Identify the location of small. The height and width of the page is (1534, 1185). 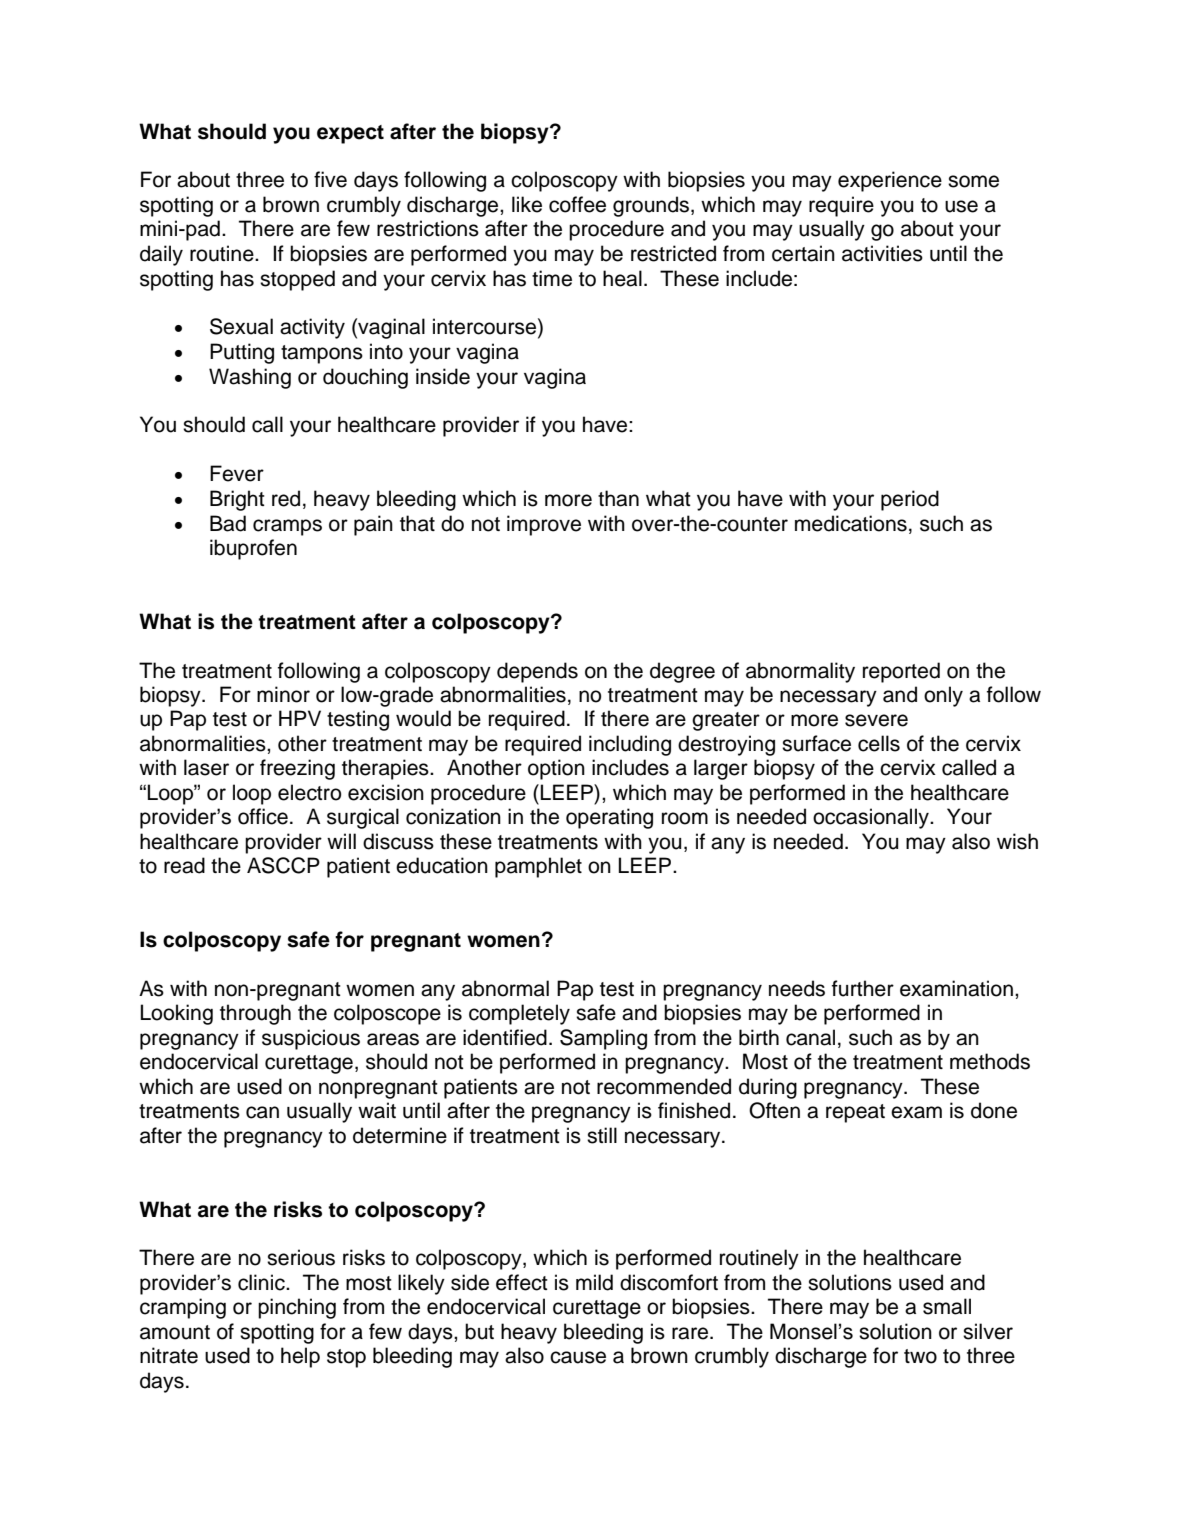
(947, 1306).
